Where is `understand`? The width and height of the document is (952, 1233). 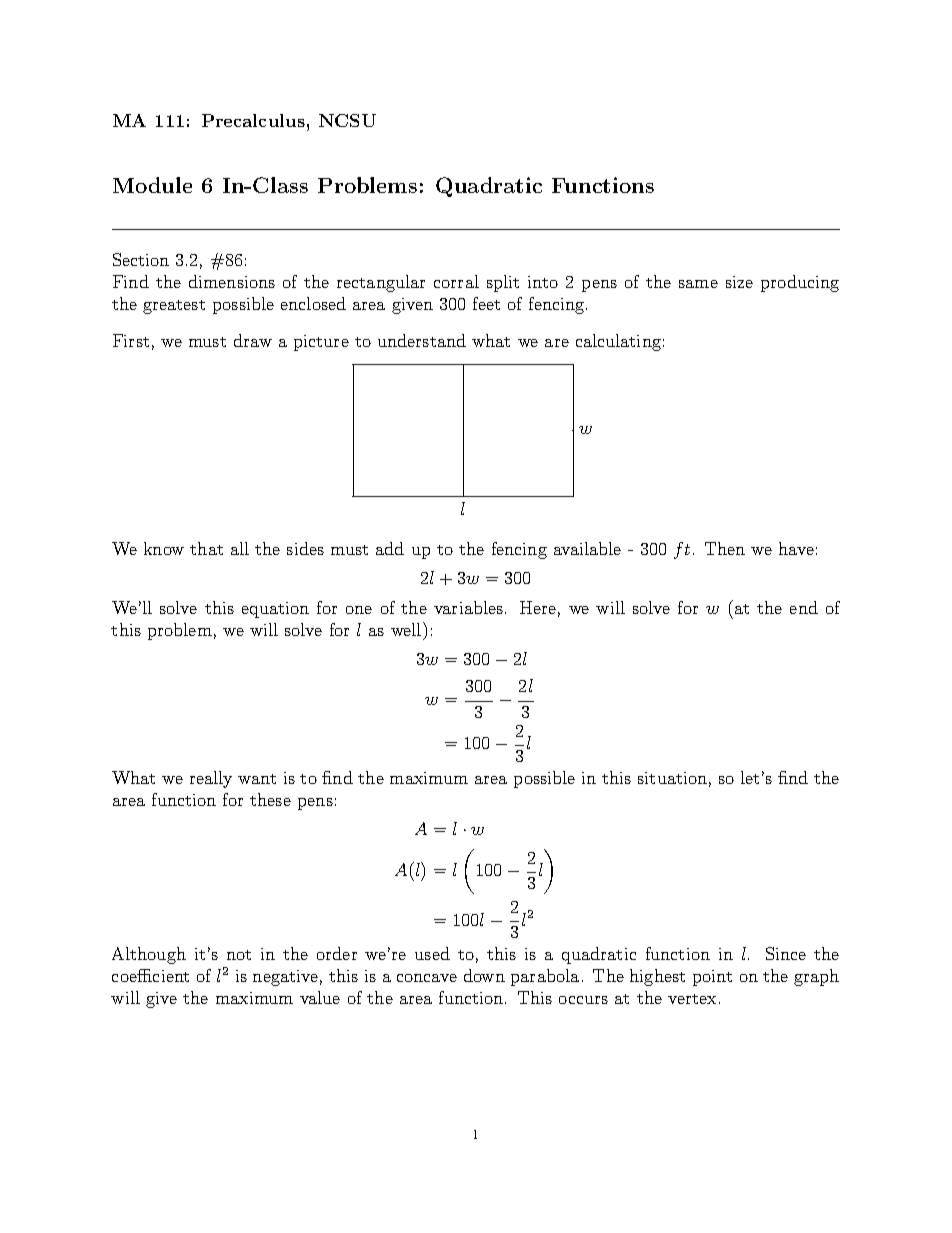 understand is located at coordinates (422, 340).
